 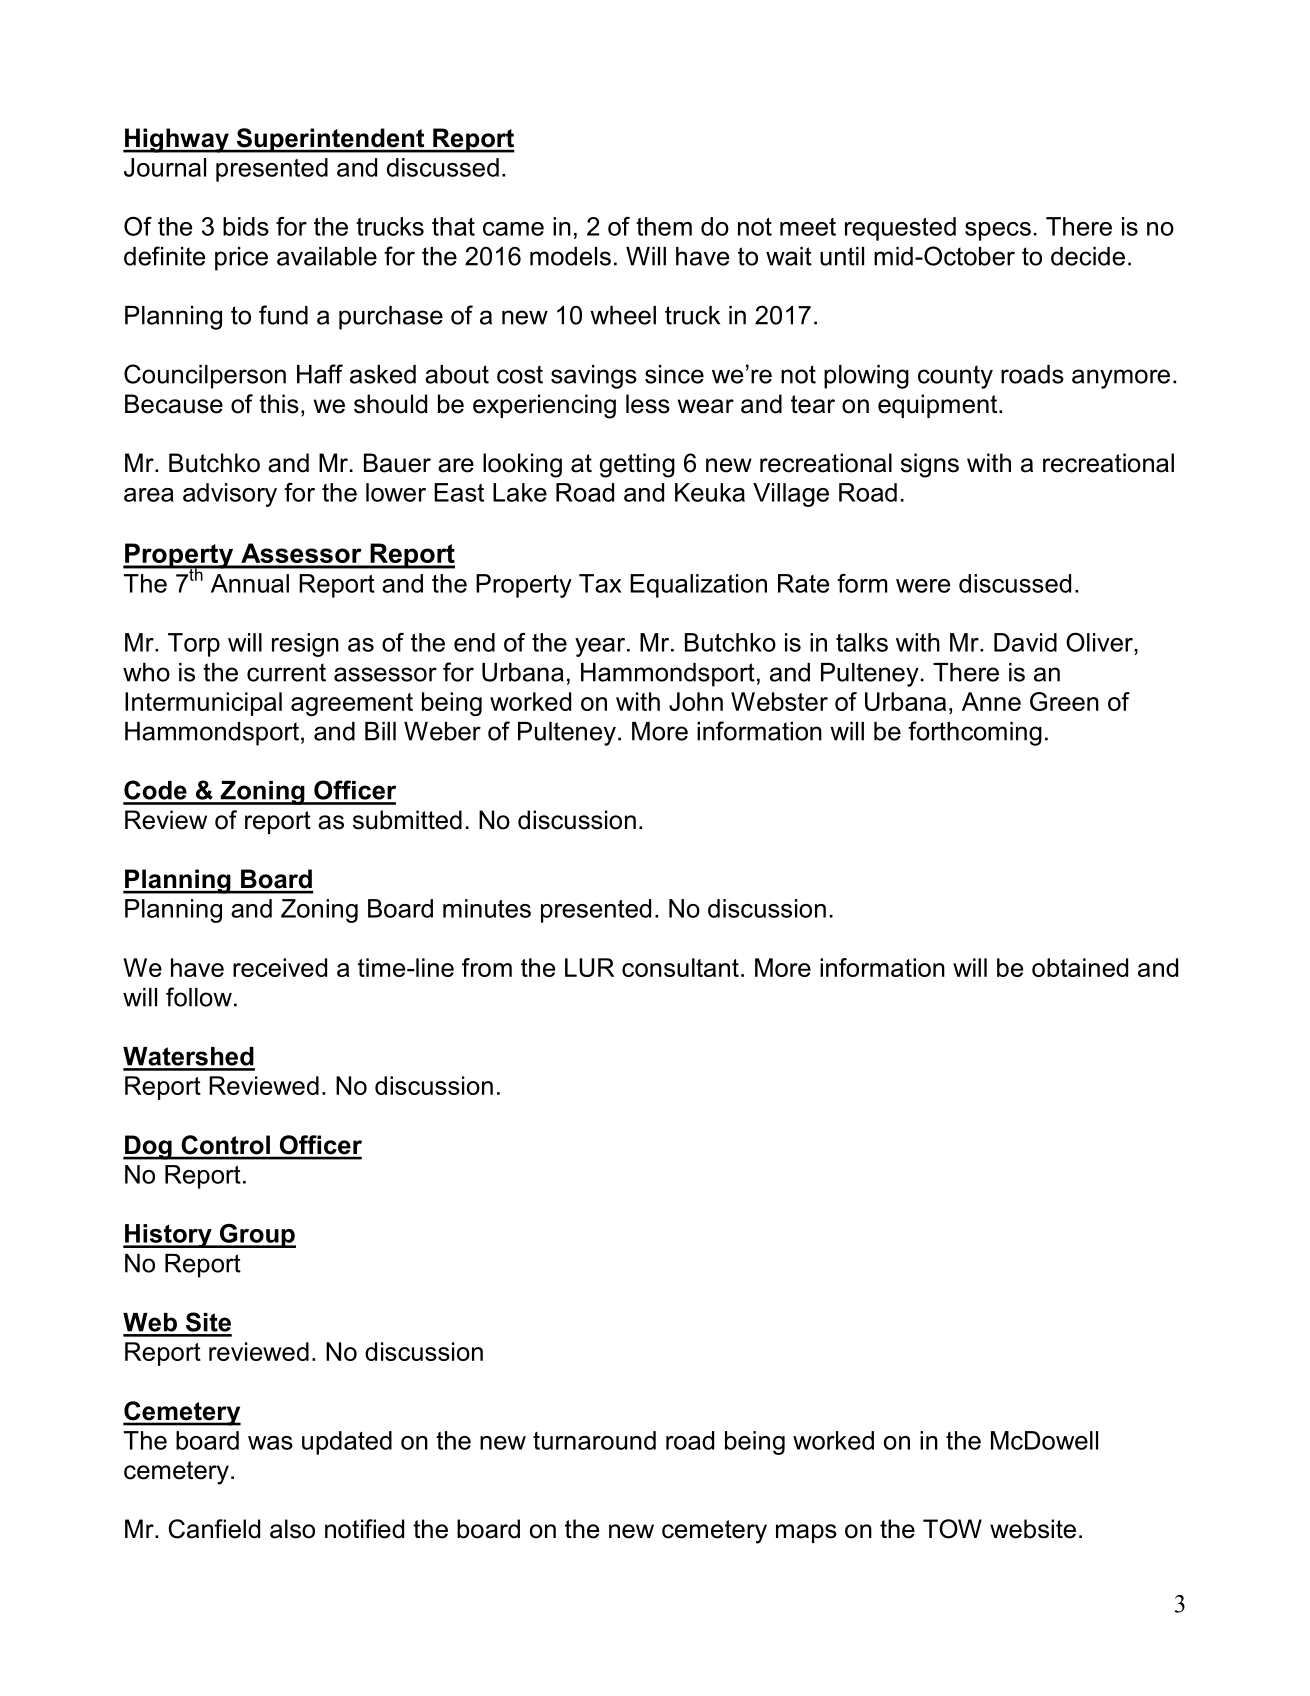 What do you see at coordinates (1080, 967) in the screenshot?
I see `obtained` at bounding box center [1080, 967].
